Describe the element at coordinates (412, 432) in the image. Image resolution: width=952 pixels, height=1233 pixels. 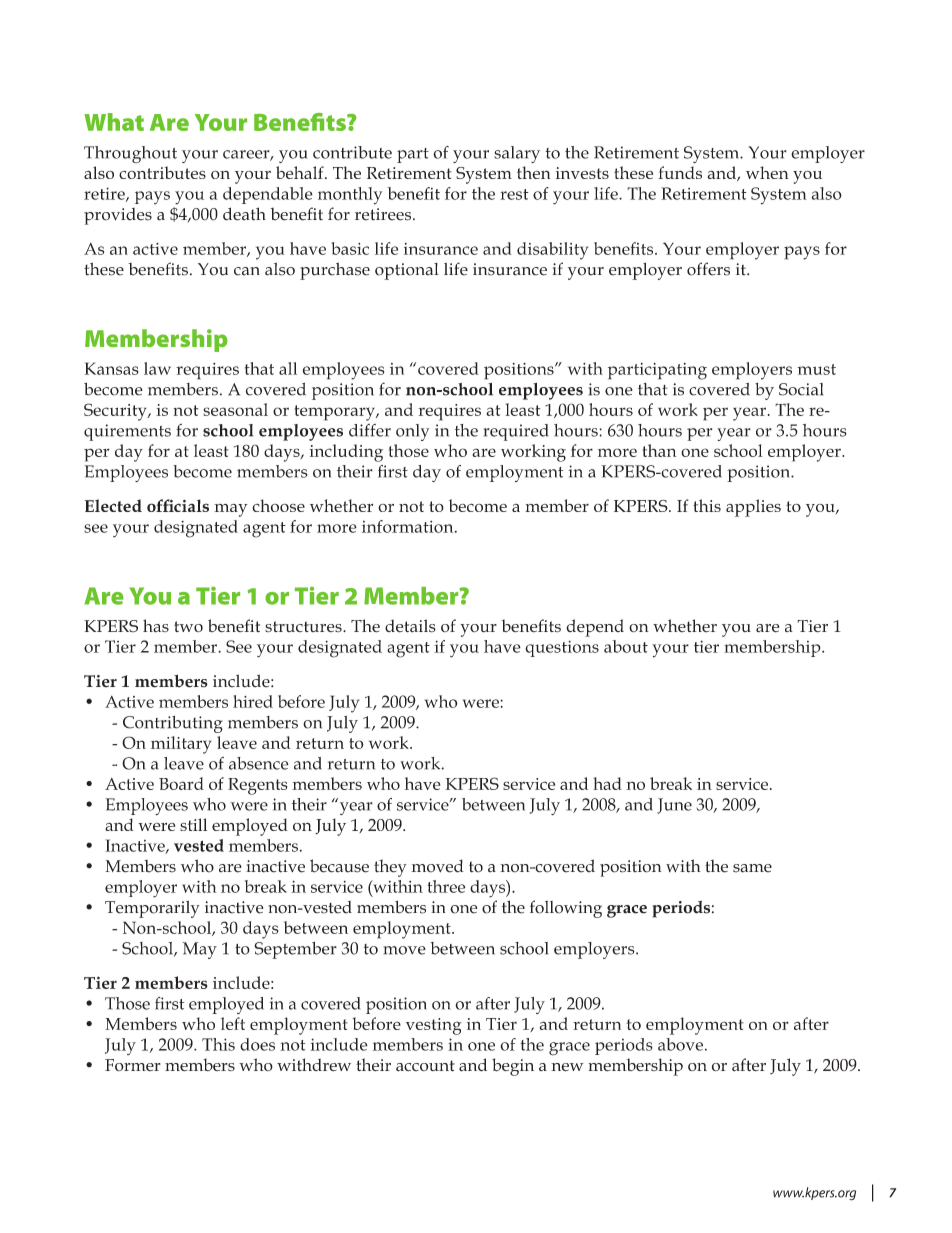
I see `only` at that location.
